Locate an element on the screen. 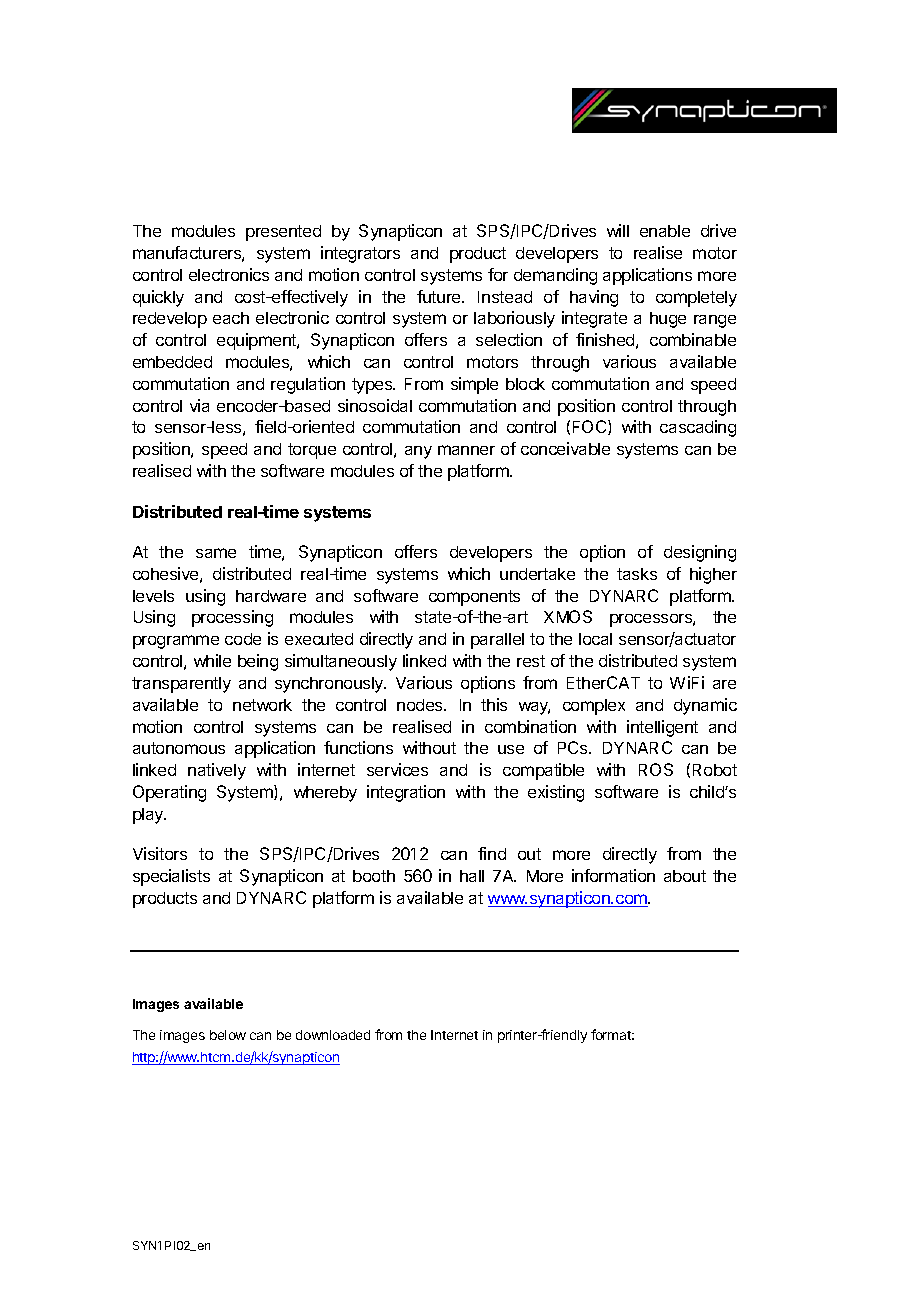 This screenshot has width=924, height=1308. future is located at coordinates (440, 296).
